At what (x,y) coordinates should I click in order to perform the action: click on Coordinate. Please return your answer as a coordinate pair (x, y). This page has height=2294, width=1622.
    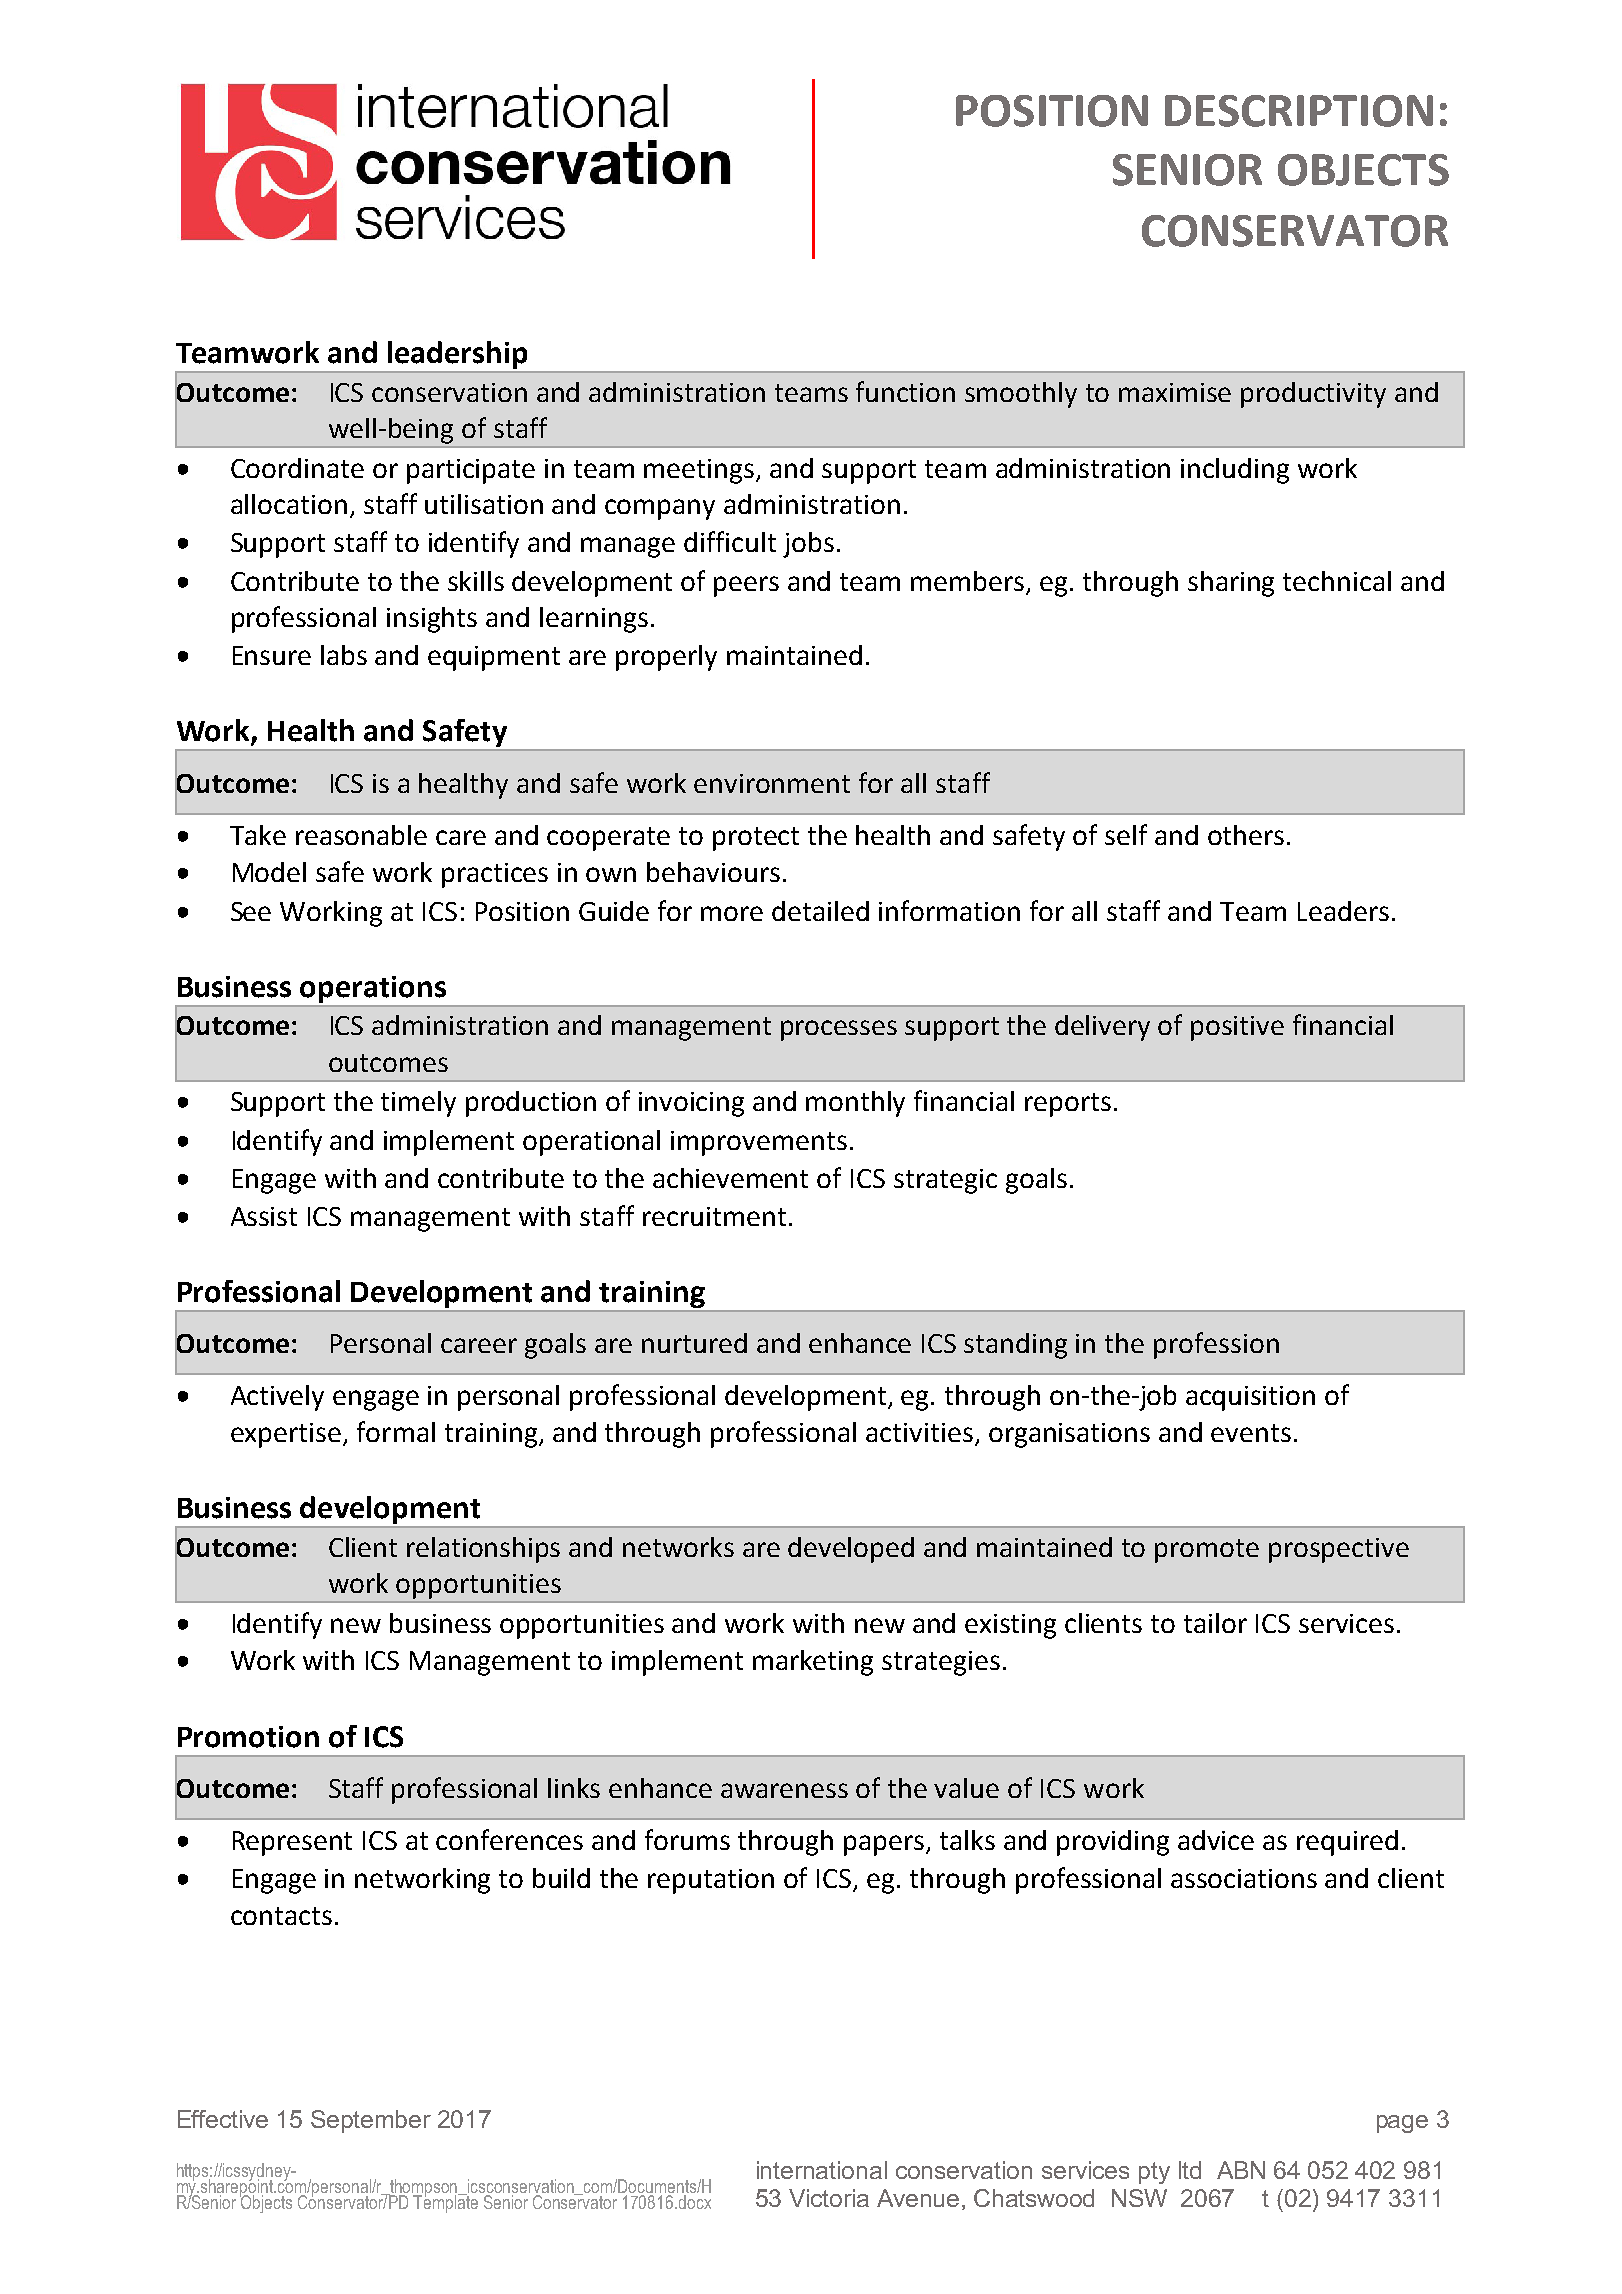
    Looking at the image, I should click on (297, 468).
